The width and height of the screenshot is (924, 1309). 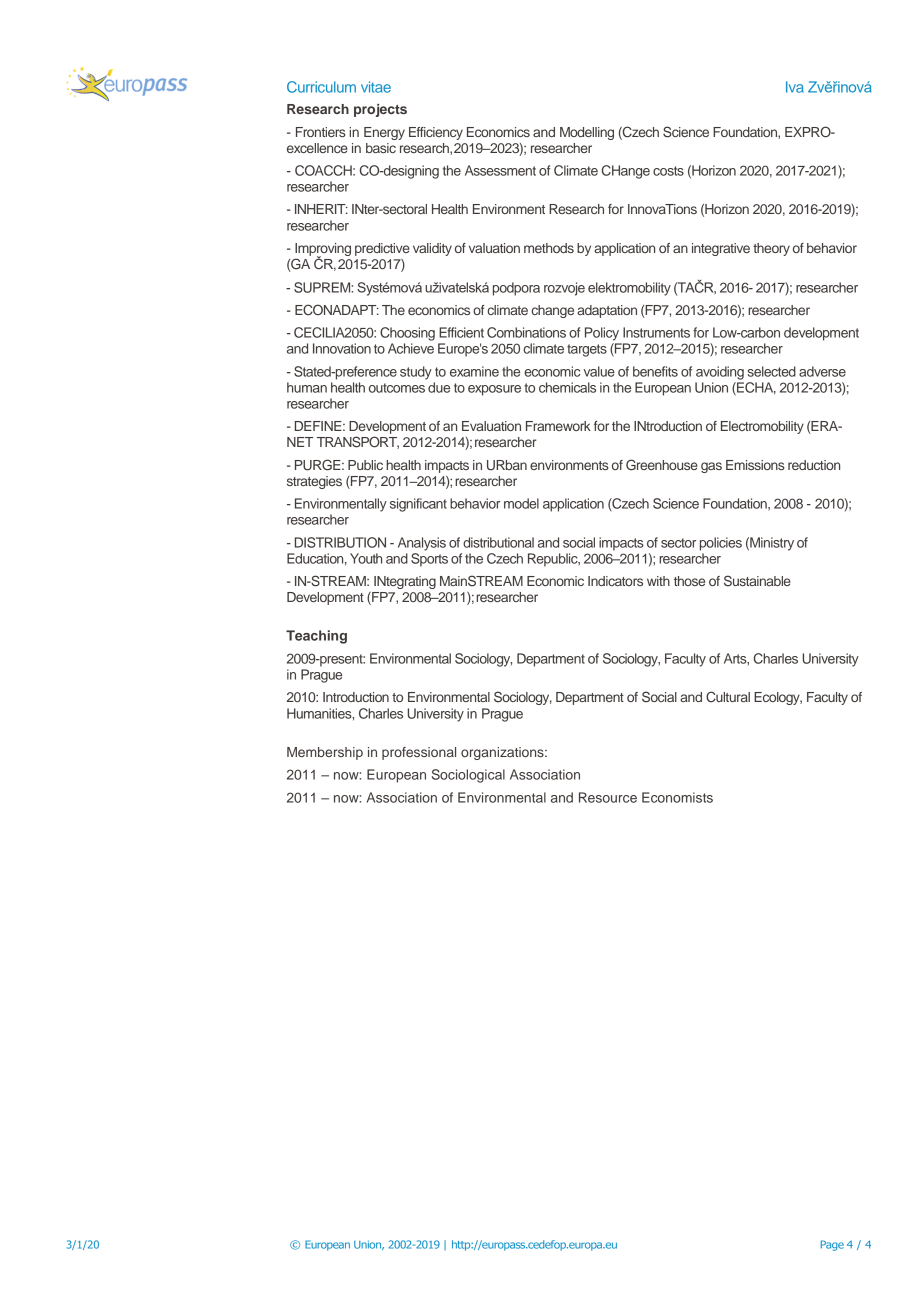 What do you see at coordinates (500, 170) in the screenshot?
I see `Assessment` at bounding box center [500, 170].
